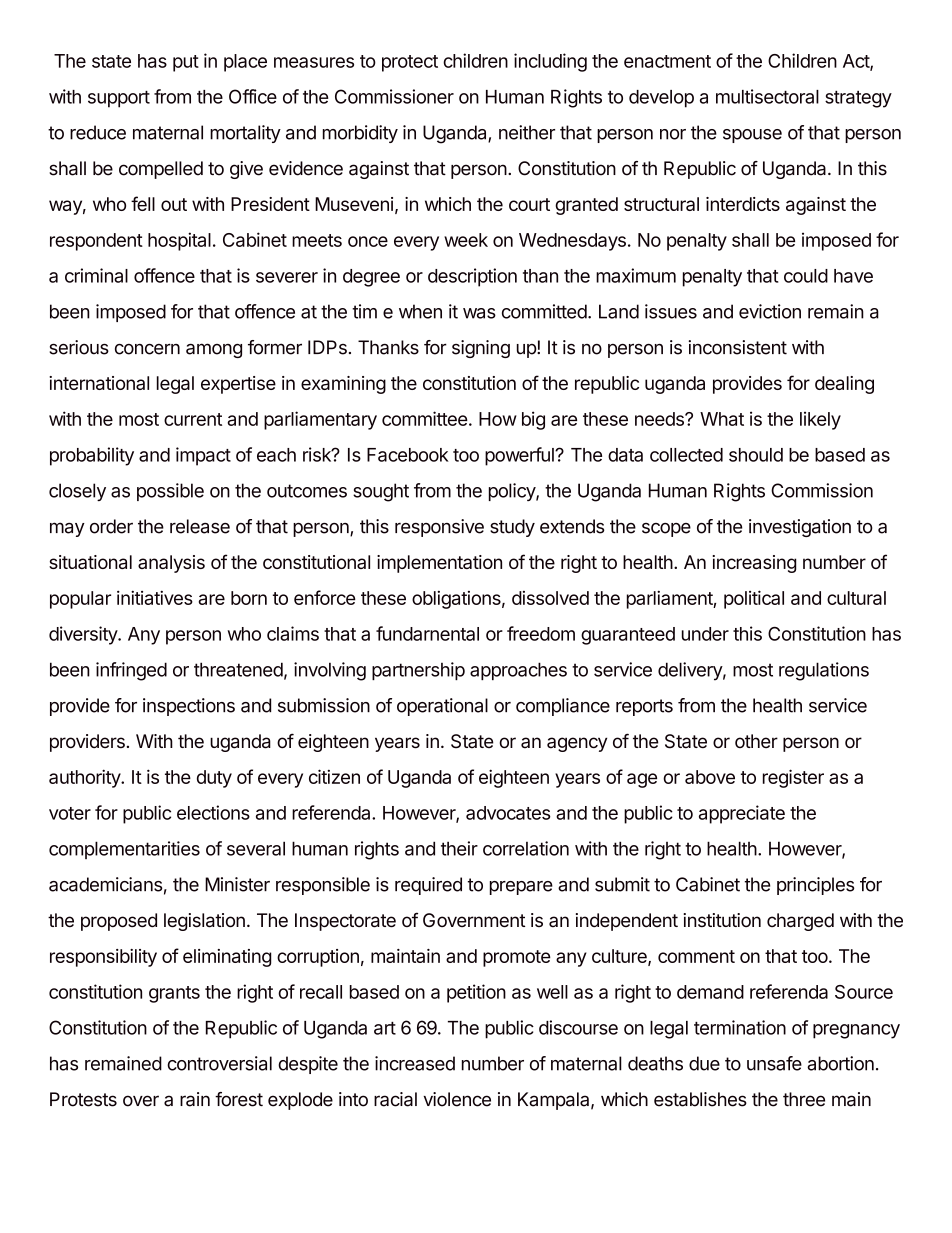  What do you see at coordinates (195, 1099) in the document?
I see `rain` at bounding box center [195, 1099].
